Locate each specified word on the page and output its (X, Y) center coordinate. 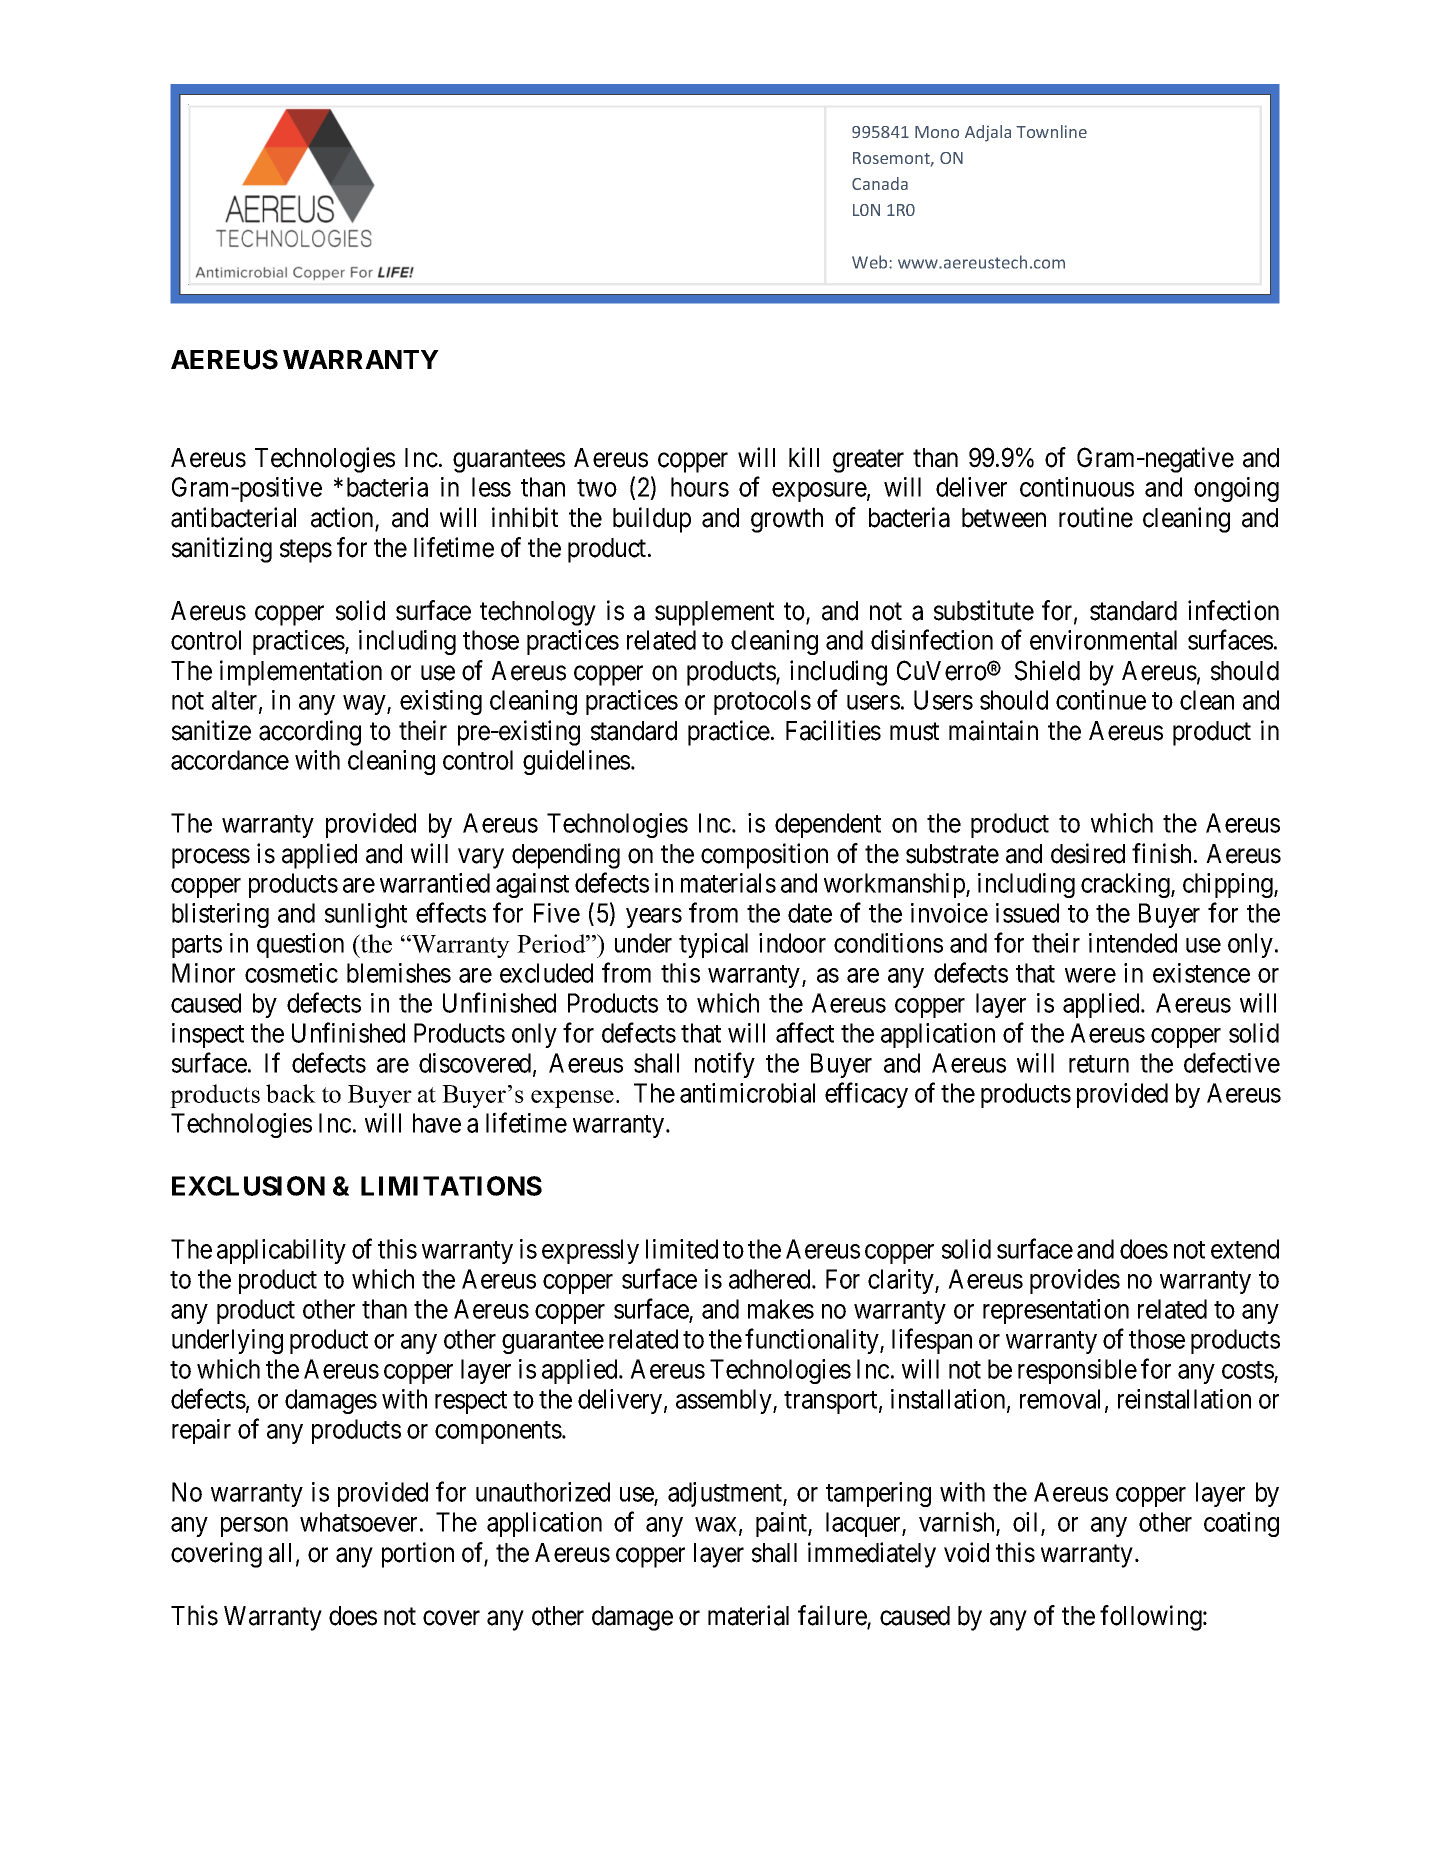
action (343, 518)
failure (833, 1616)
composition (764, 856)
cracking (1126, 885)
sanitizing (222, 550)
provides (1075, 1281)
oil (1025, 1522)
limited (682, 1249)
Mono (937, 132)
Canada (880, 183)
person (254, 1527)
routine (1096, 517)
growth (787, 520)
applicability (281, 1251)
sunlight (366, 915)
